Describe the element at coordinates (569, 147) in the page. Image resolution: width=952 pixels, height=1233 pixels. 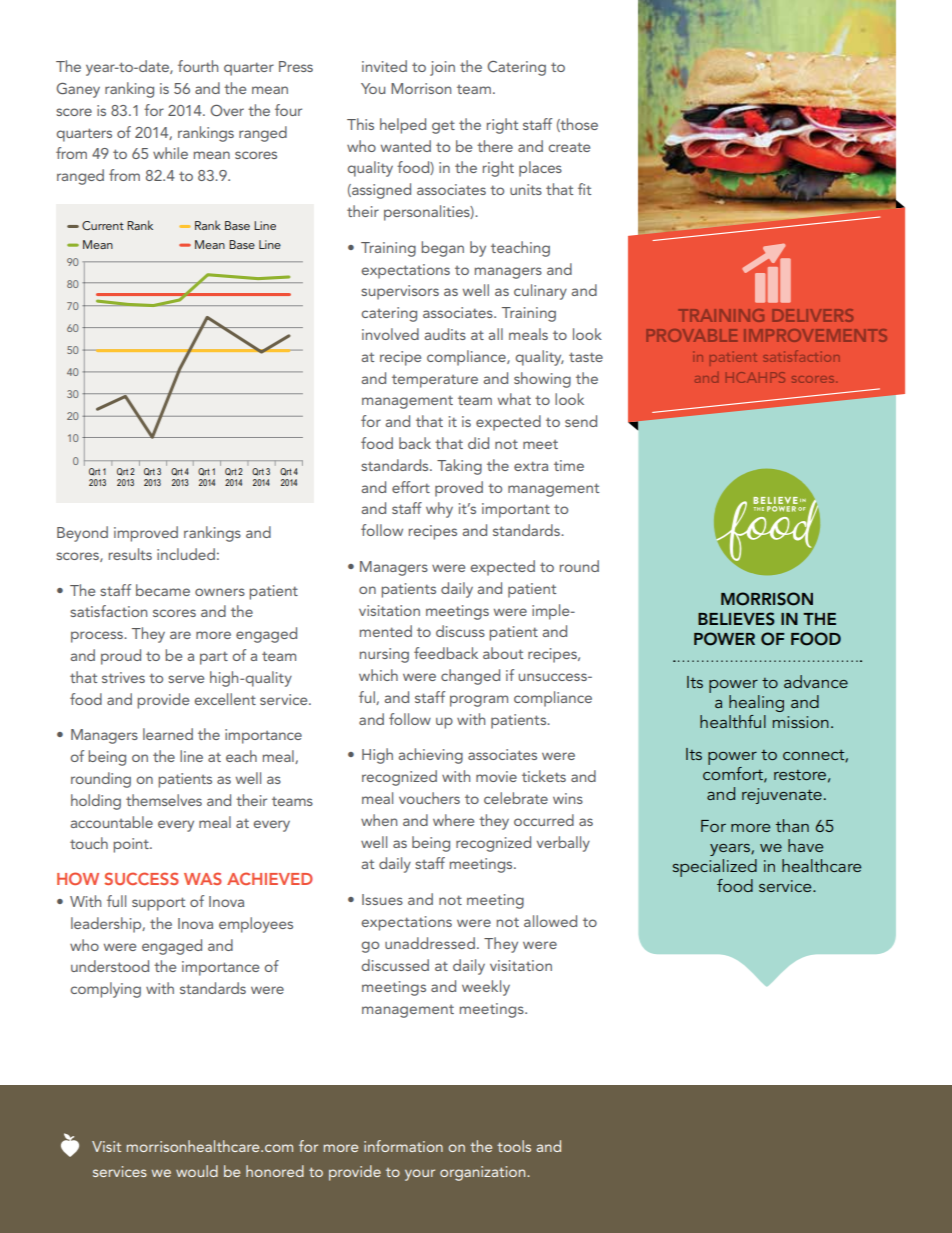
I see `create` at that location.
